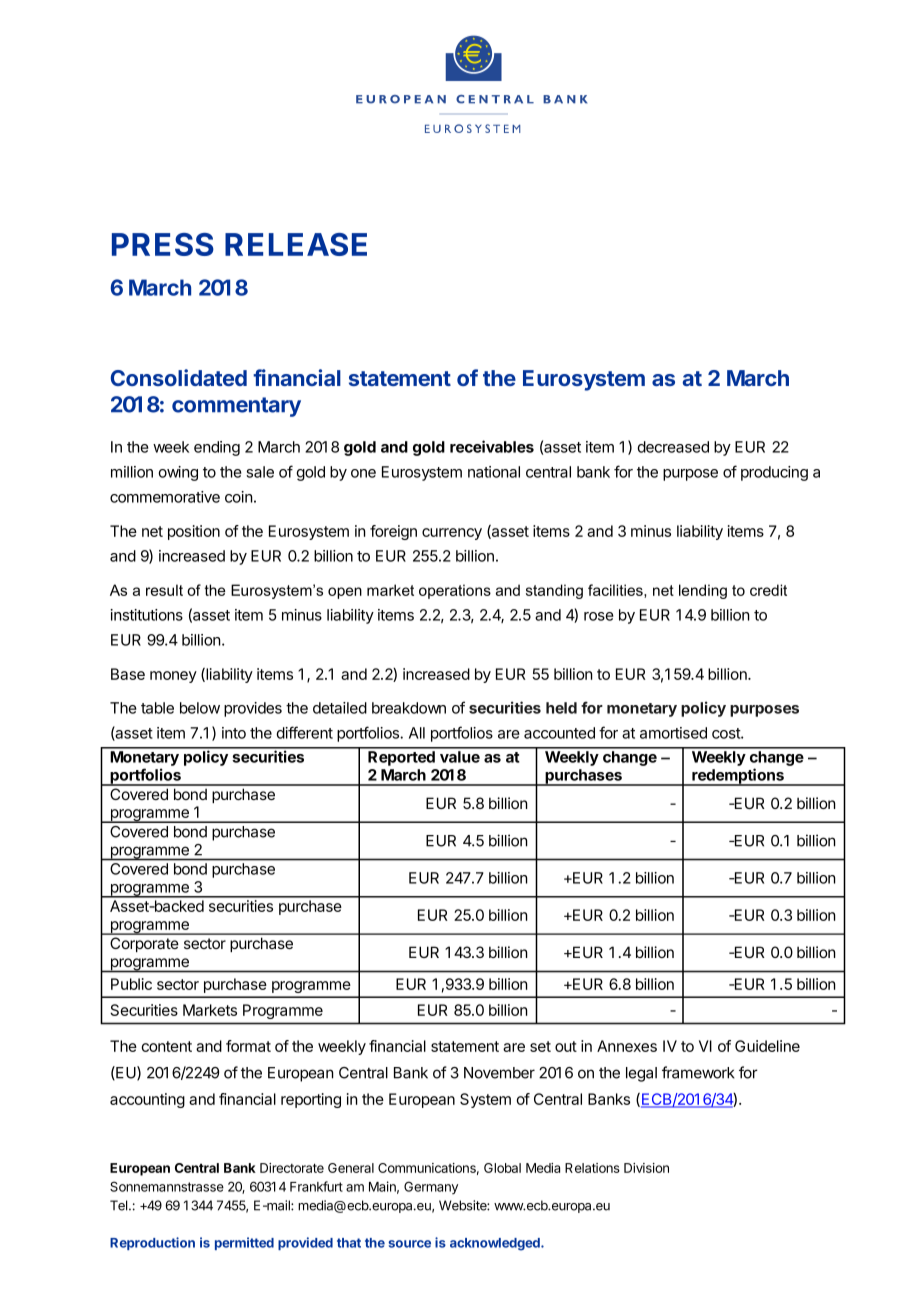  Describe the element at coordinates (131, 984) in the screenshot. I see `Public` at that location.
